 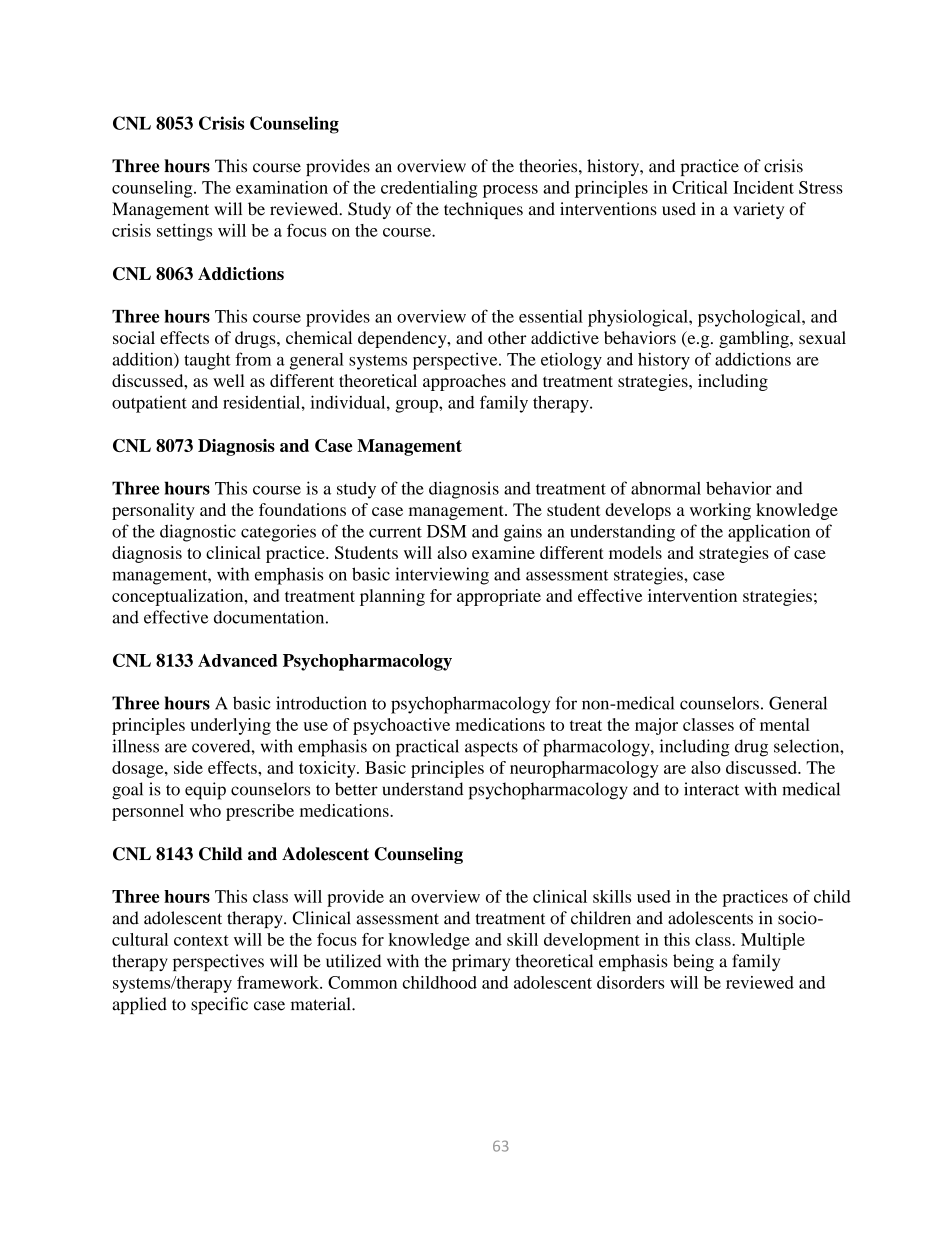 What do you see at coordinates (755, 339) in the page?
I see `gambling` at bounding box center [755, 339].
